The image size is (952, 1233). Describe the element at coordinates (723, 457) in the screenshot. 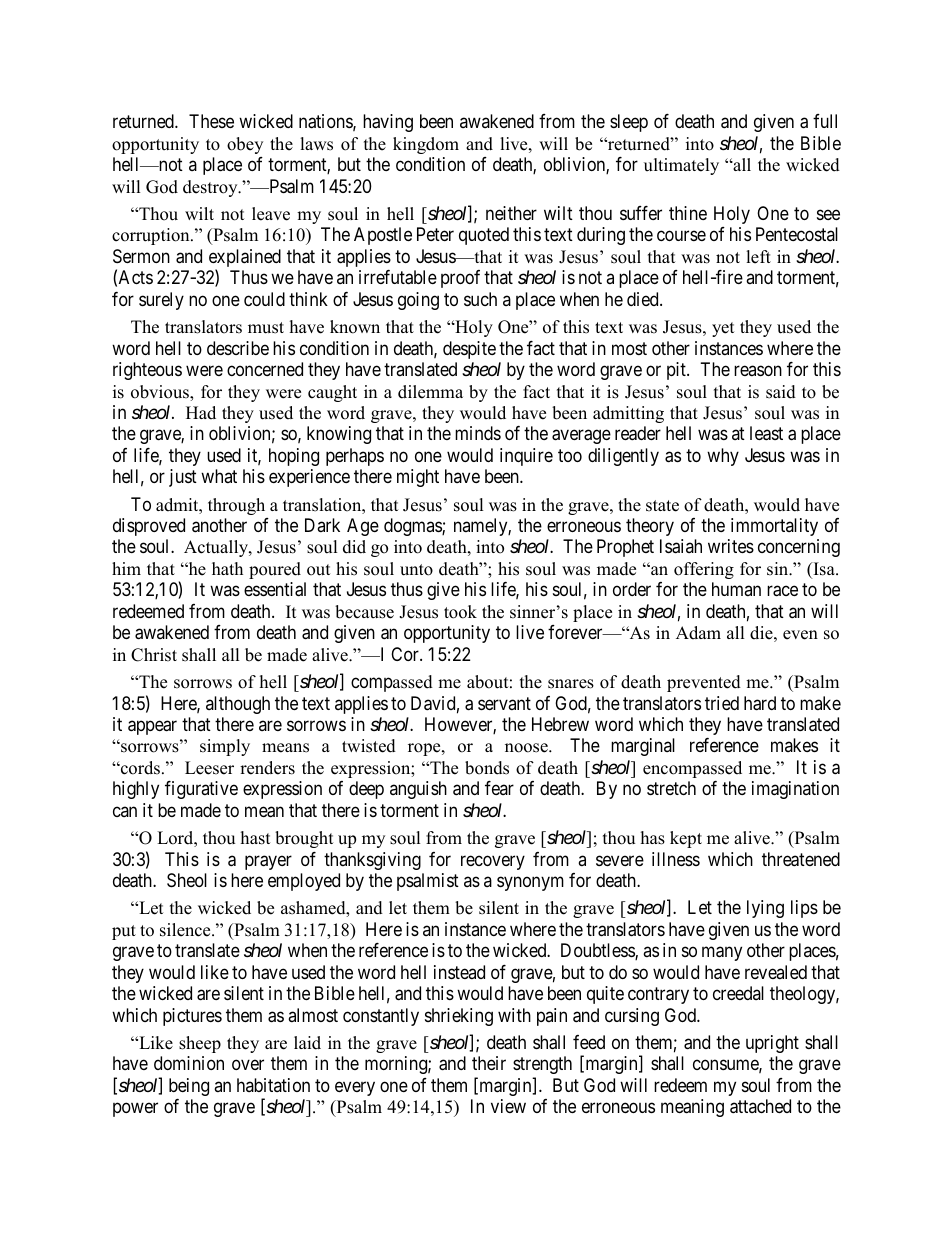

I see `why` at that location.
